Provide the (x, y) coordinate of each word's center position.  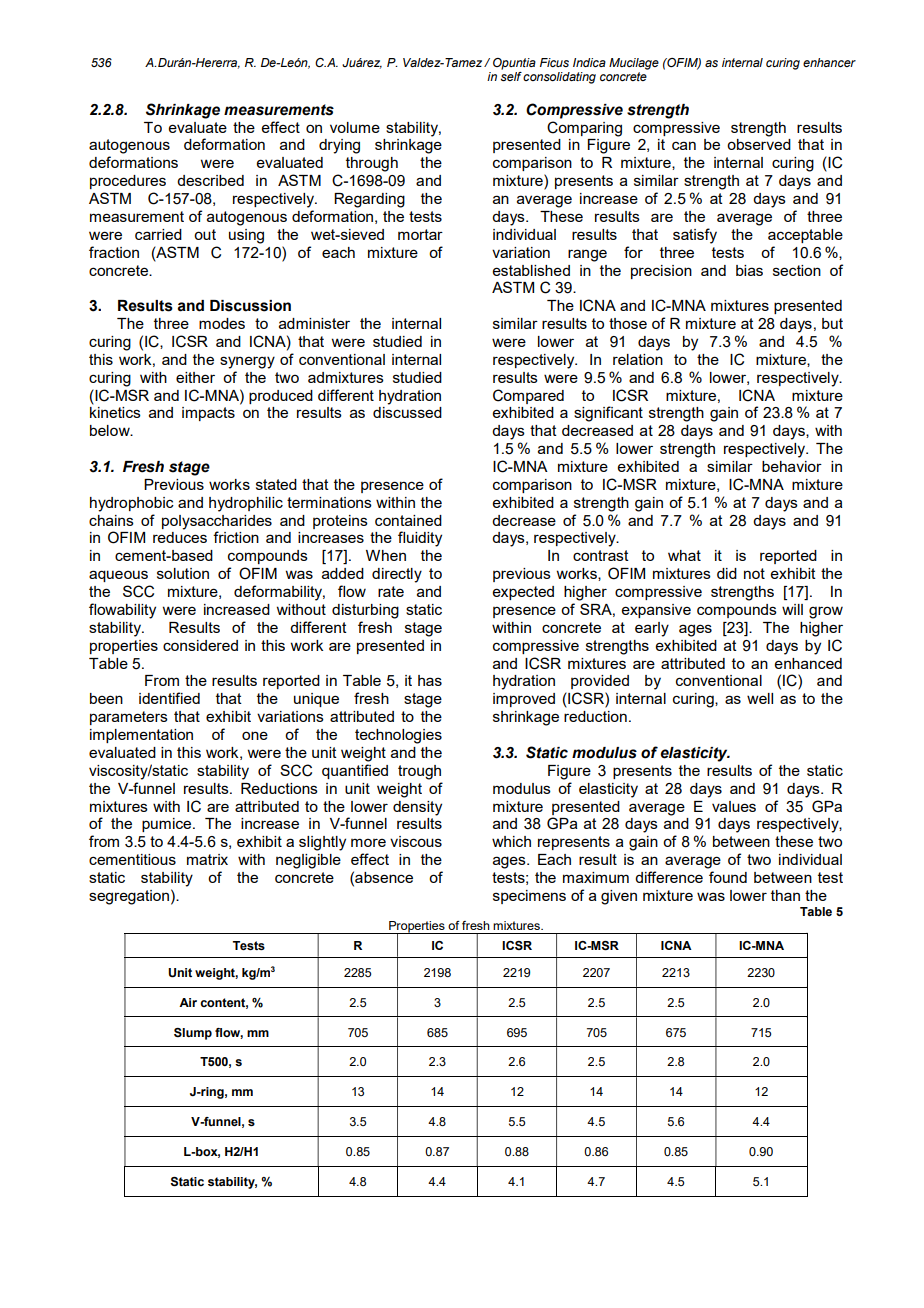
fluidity (420, 539)
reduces (180, 537)
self (511, 75)
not (754, 573)
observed (759, 144)
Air (188, 1002)
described (210, 180)
